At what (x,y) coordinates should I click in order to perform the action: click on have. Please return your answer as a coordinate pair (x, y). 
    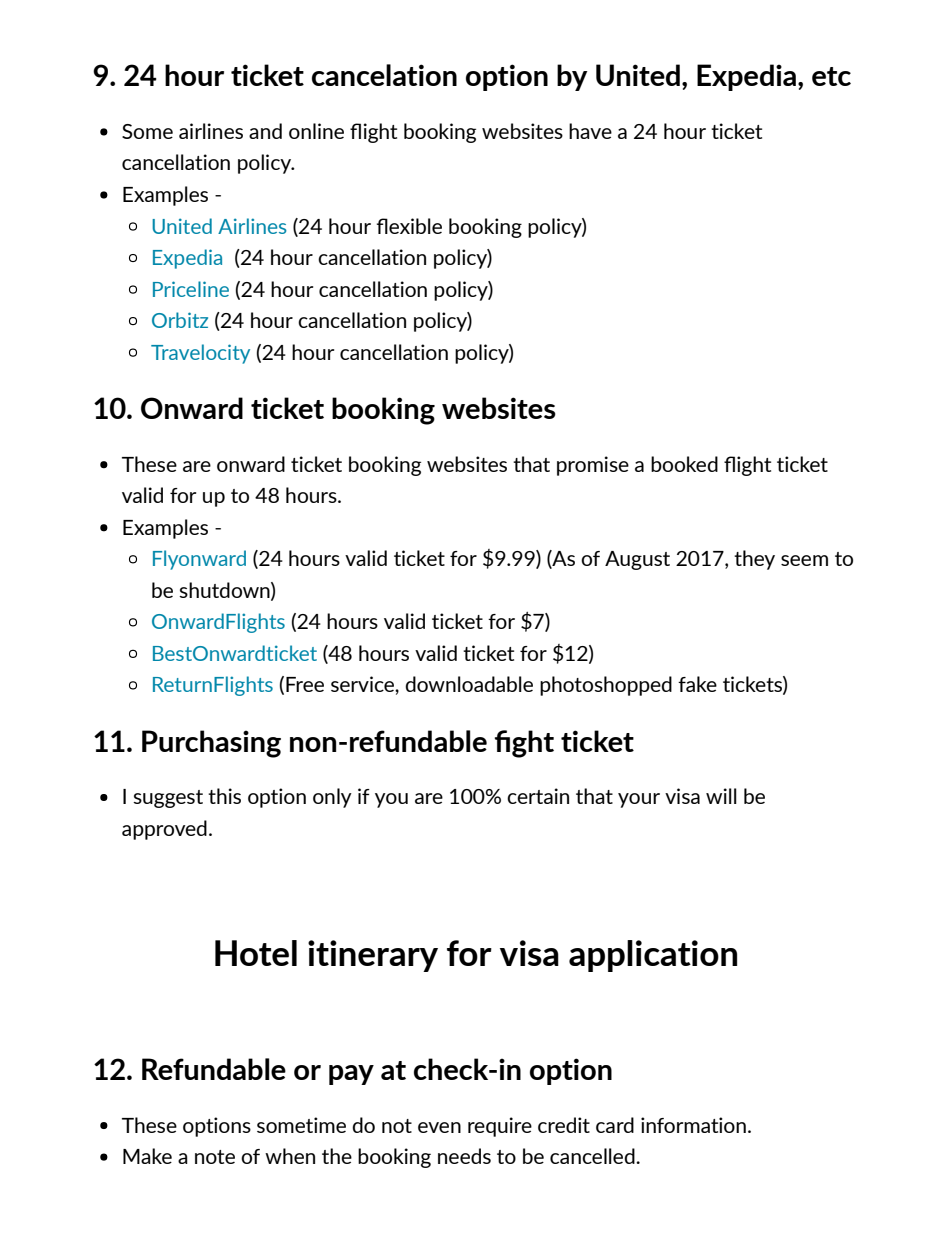
    Looking at the image, I should click on (590, 131).
